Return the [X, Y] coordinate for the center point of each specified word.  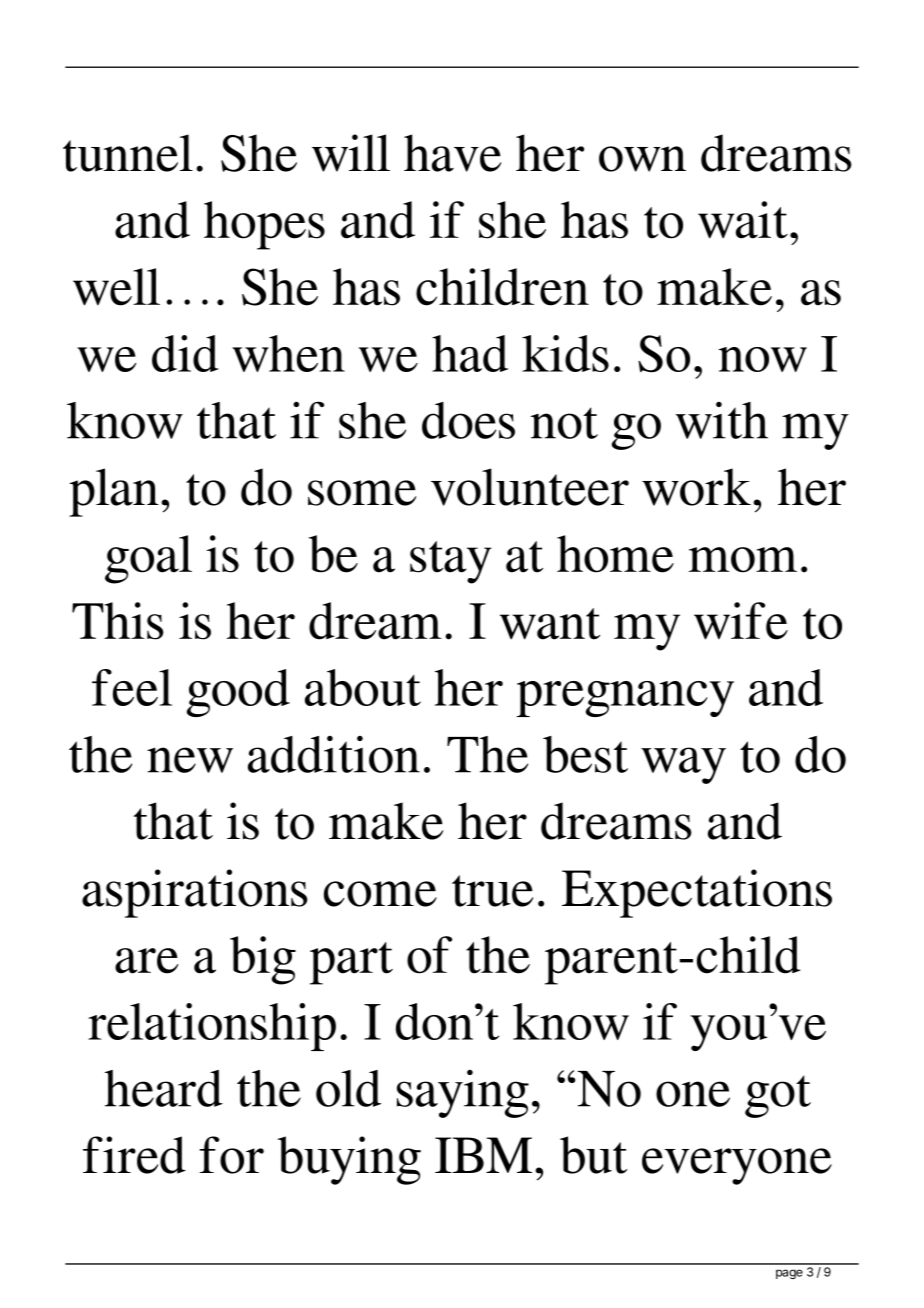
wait [743, 220]
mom [743, 560]
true [492, 891]
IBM [483, 1155]
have [452, 153]
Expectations [697, 893]
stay [451, 562]
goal [148, 559]
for [232, 1155]
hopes [264, 225]
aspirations [195, 893]
